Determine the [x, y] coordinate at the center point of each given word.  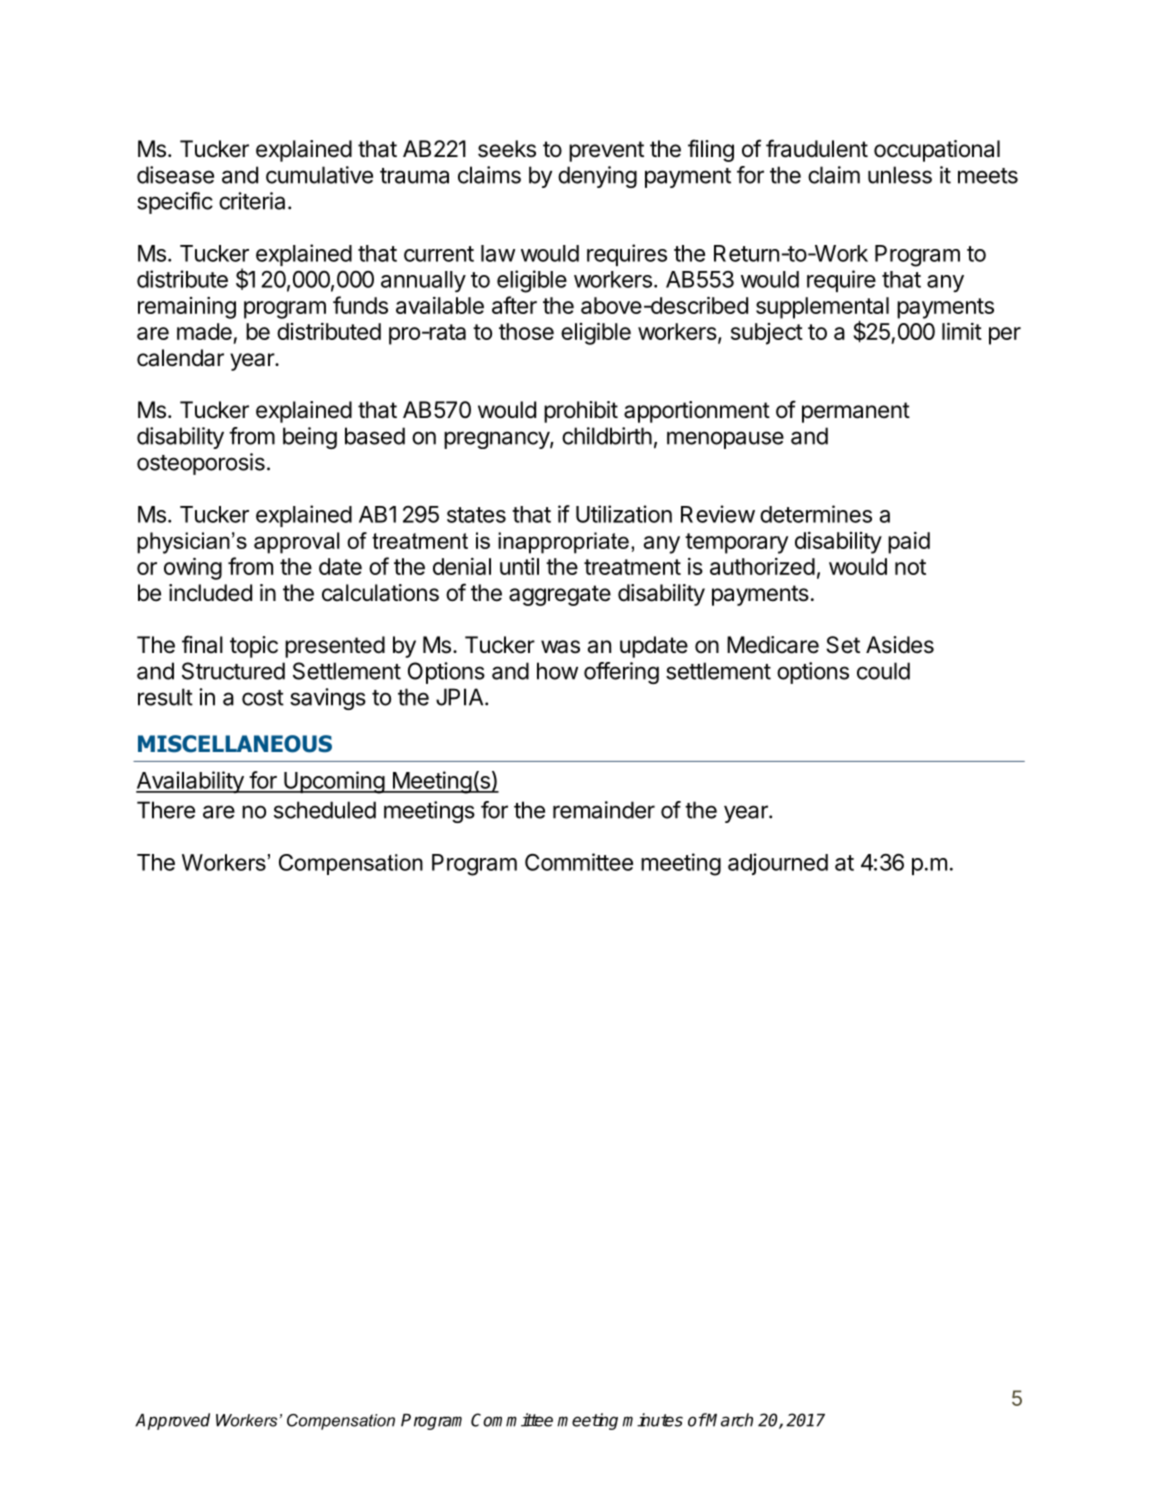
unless [900, 175]
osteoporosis [201, 464]
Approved [172, 1421]
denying [597, 177]
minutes [652, 1420]
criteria [252, 201]
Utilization [624, 514]
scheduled [325, 810]
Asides [900, 645]
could [883, 671]
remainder [604, 810]
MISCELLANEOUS [235, 744]
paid [909, 543]
